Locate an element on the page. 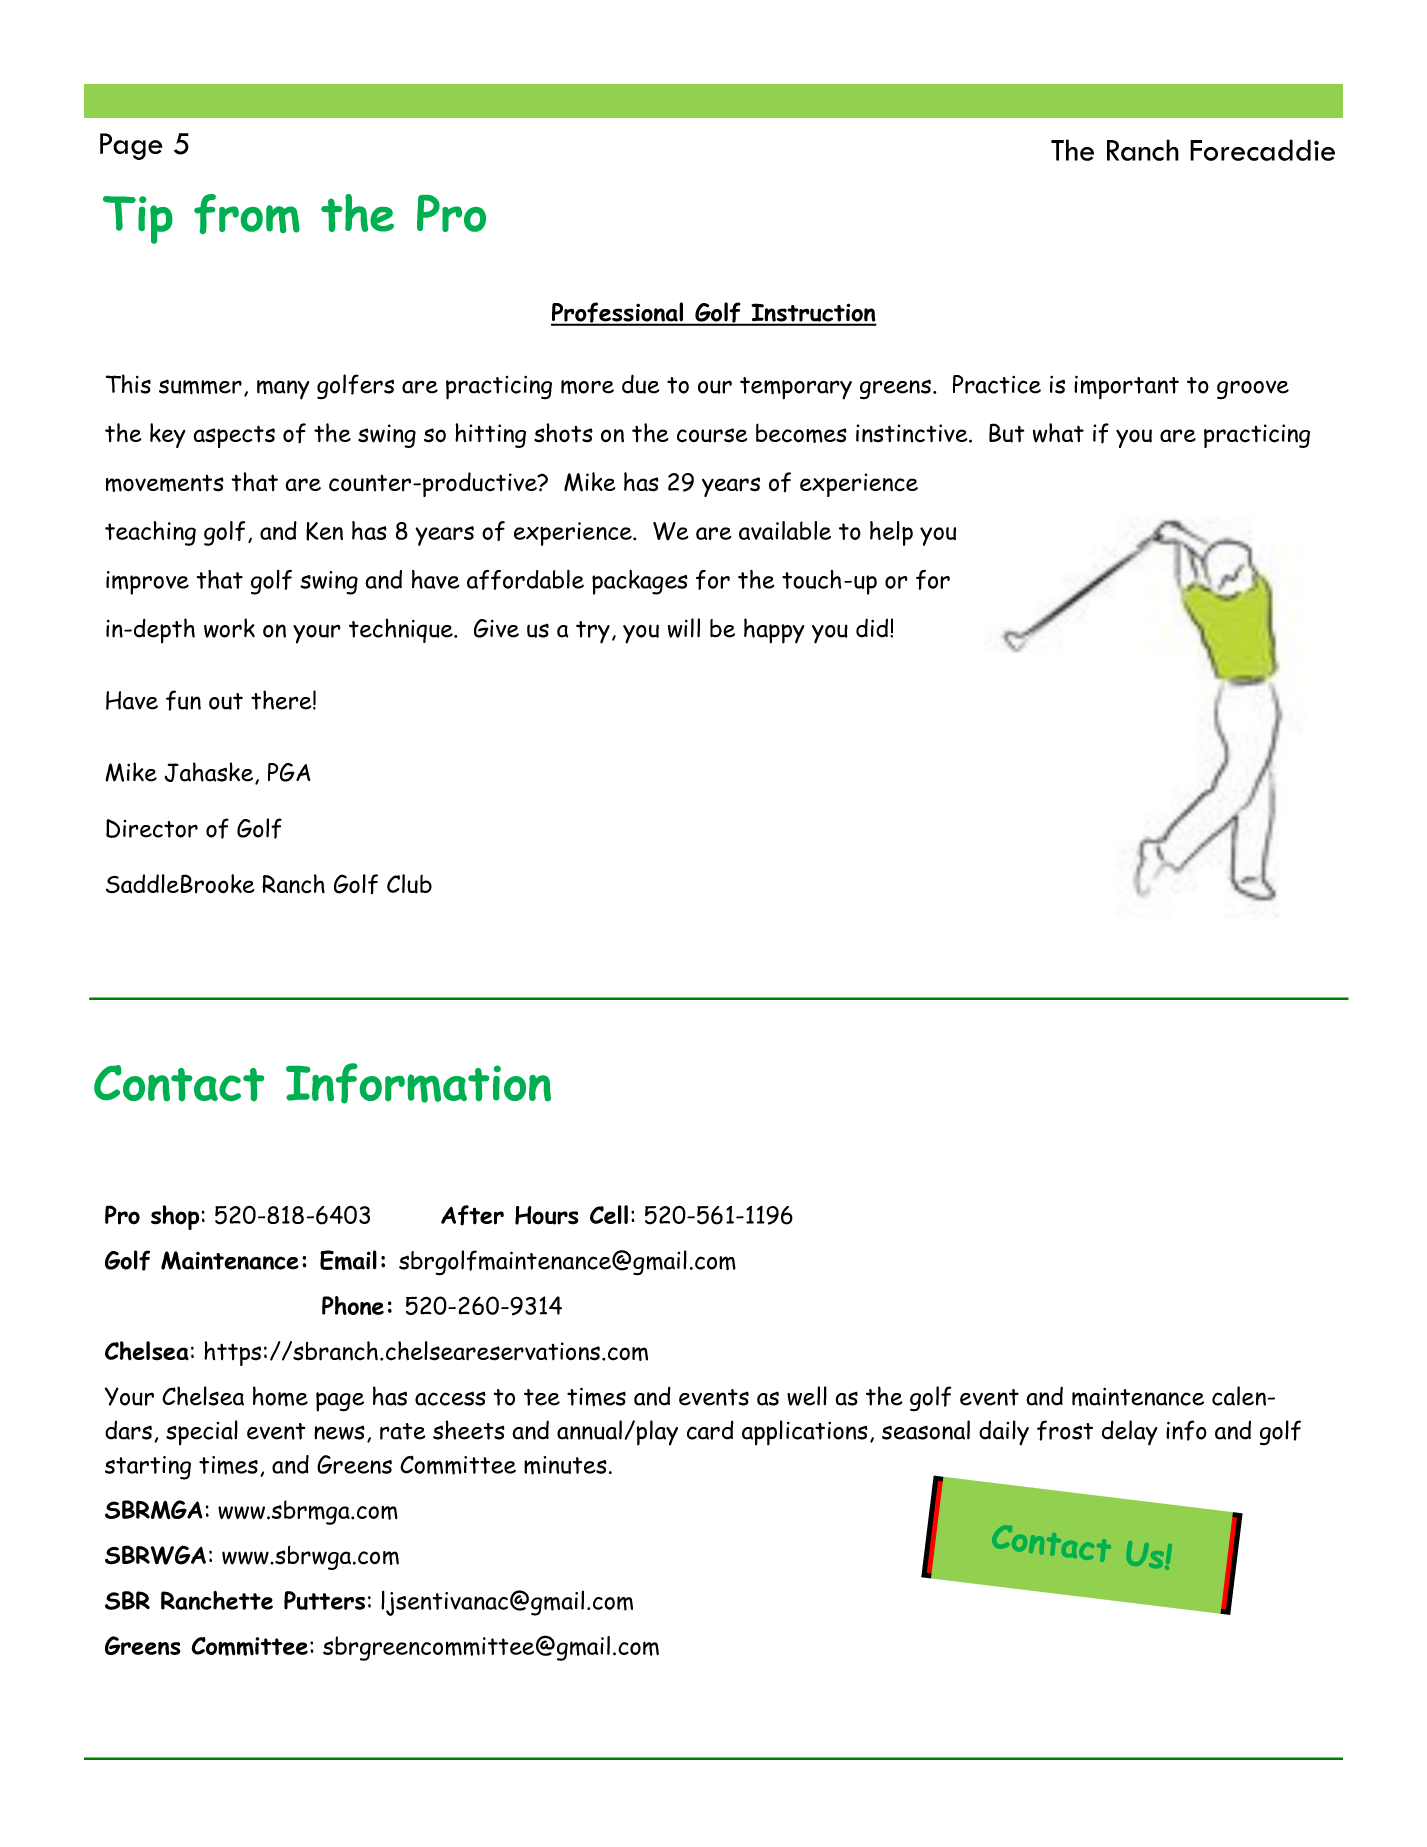 This page has width=1427, height=1847. Cell is located at coordinates (609, 1214).
